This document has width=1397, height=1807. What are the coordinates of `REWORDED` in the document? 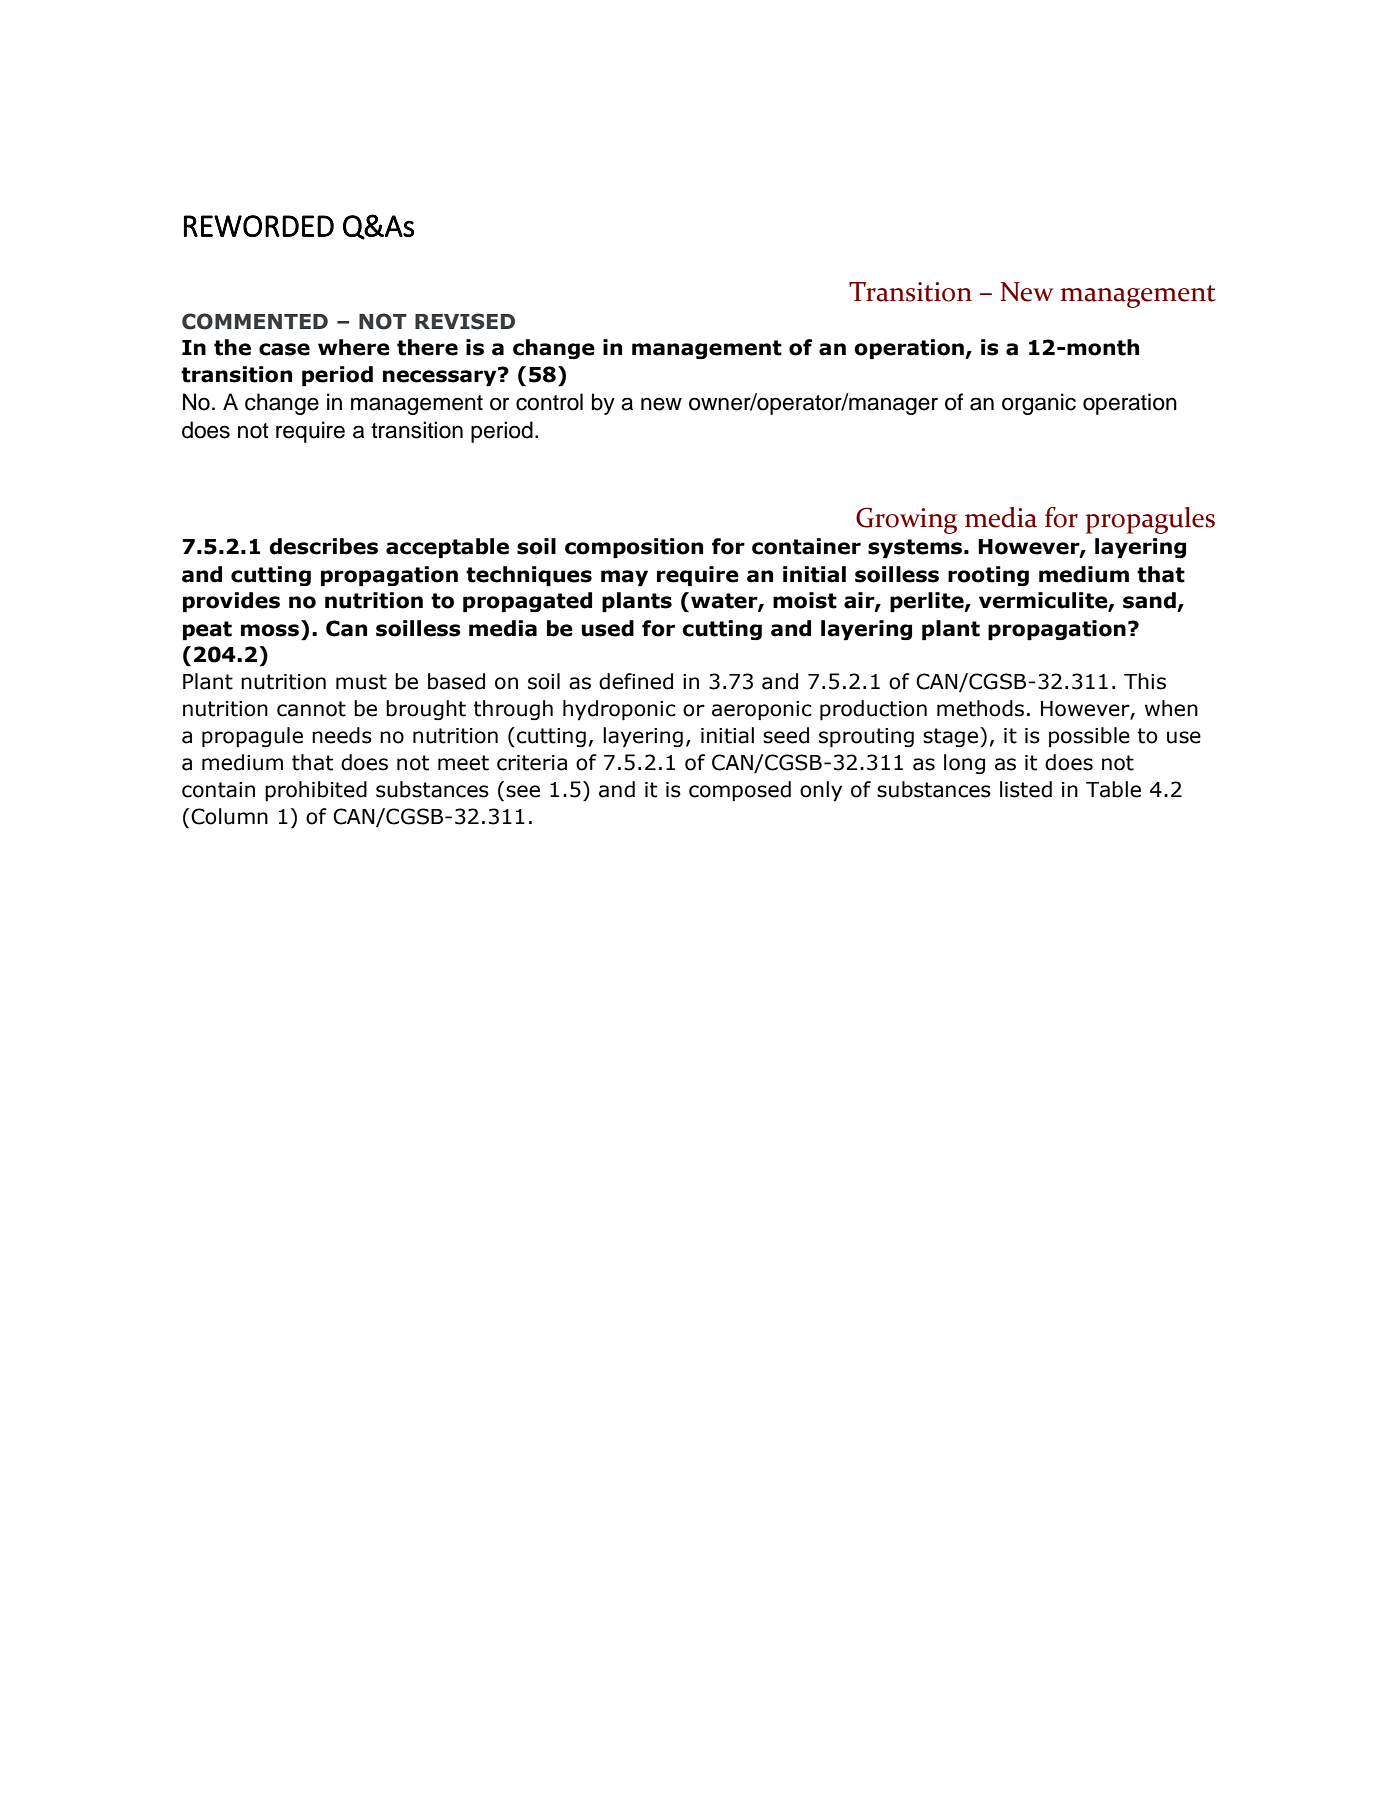 It's located at (259, 226).
